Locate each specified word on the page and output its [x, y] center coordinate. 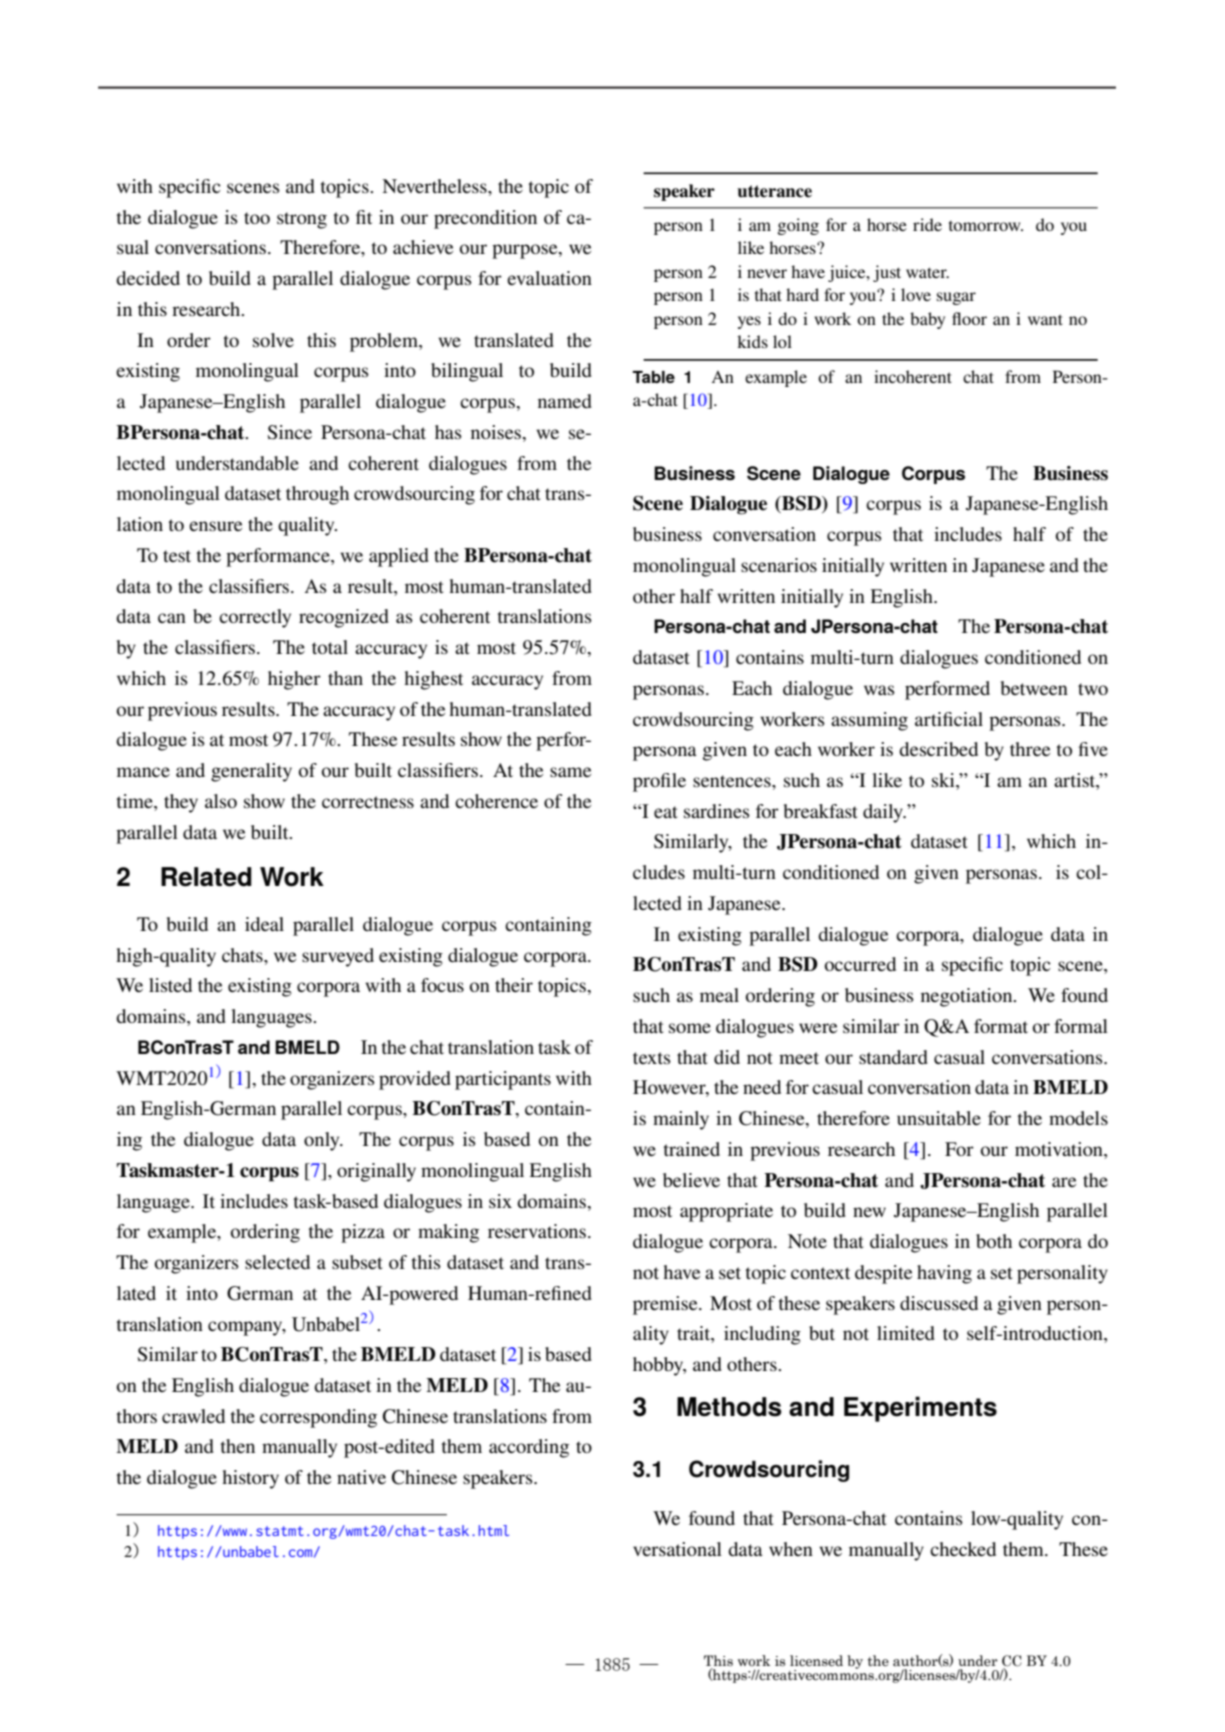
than [345, 678]
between [1034, 688]
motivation [1060, 1150]
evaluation [549, 278]
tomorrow [986, 226]
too [257, 218]
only [323, 1141]
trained [692, 1149]
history [250, 1479]
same [570, 772]
